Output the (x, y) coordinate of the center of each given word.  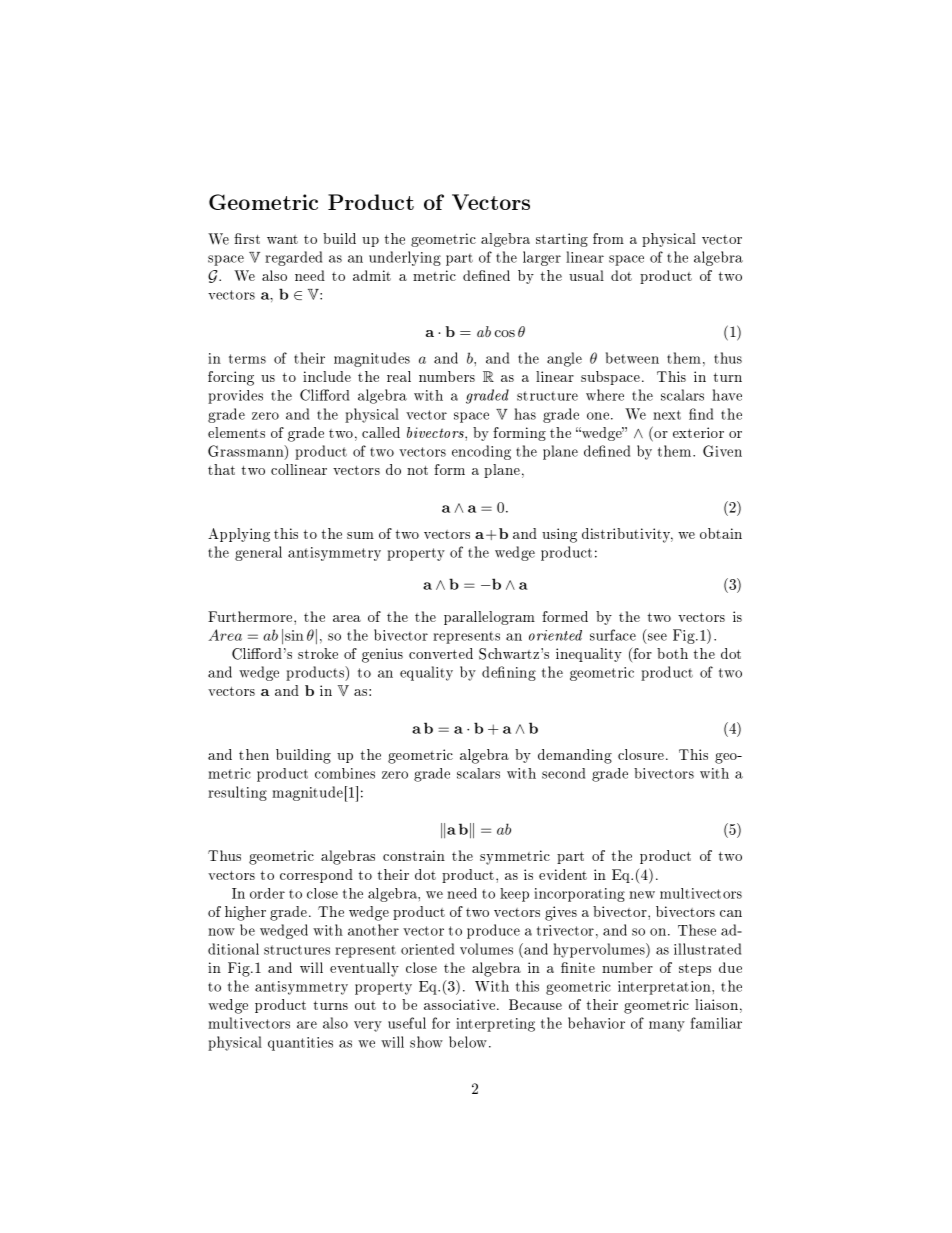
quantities (300, 1044)
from (608, 238)
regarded (293, 258)
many (667, 1026)
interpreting (495, 1025)
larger (542, 258)
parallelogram (489, 618)
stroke (318, 653)
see (657, 637)
